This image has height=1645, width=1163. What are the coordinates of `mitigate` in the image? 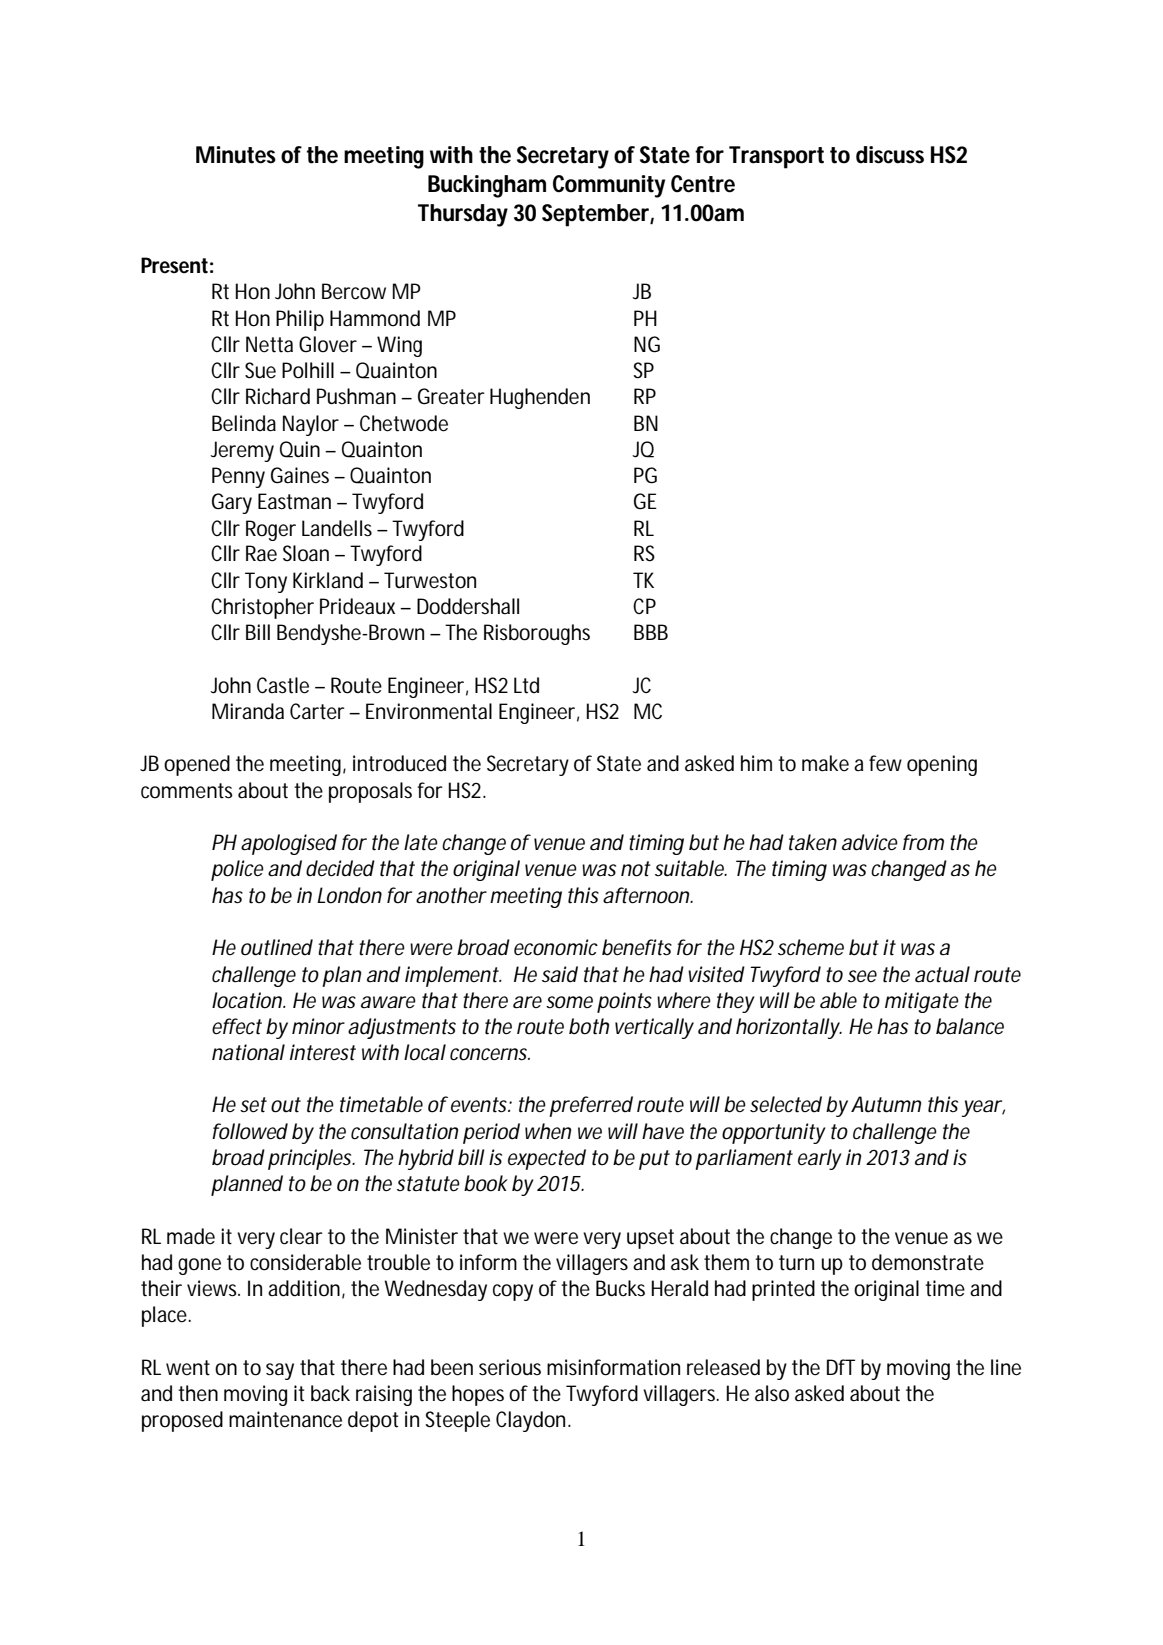 It's located at (922, 1002).
